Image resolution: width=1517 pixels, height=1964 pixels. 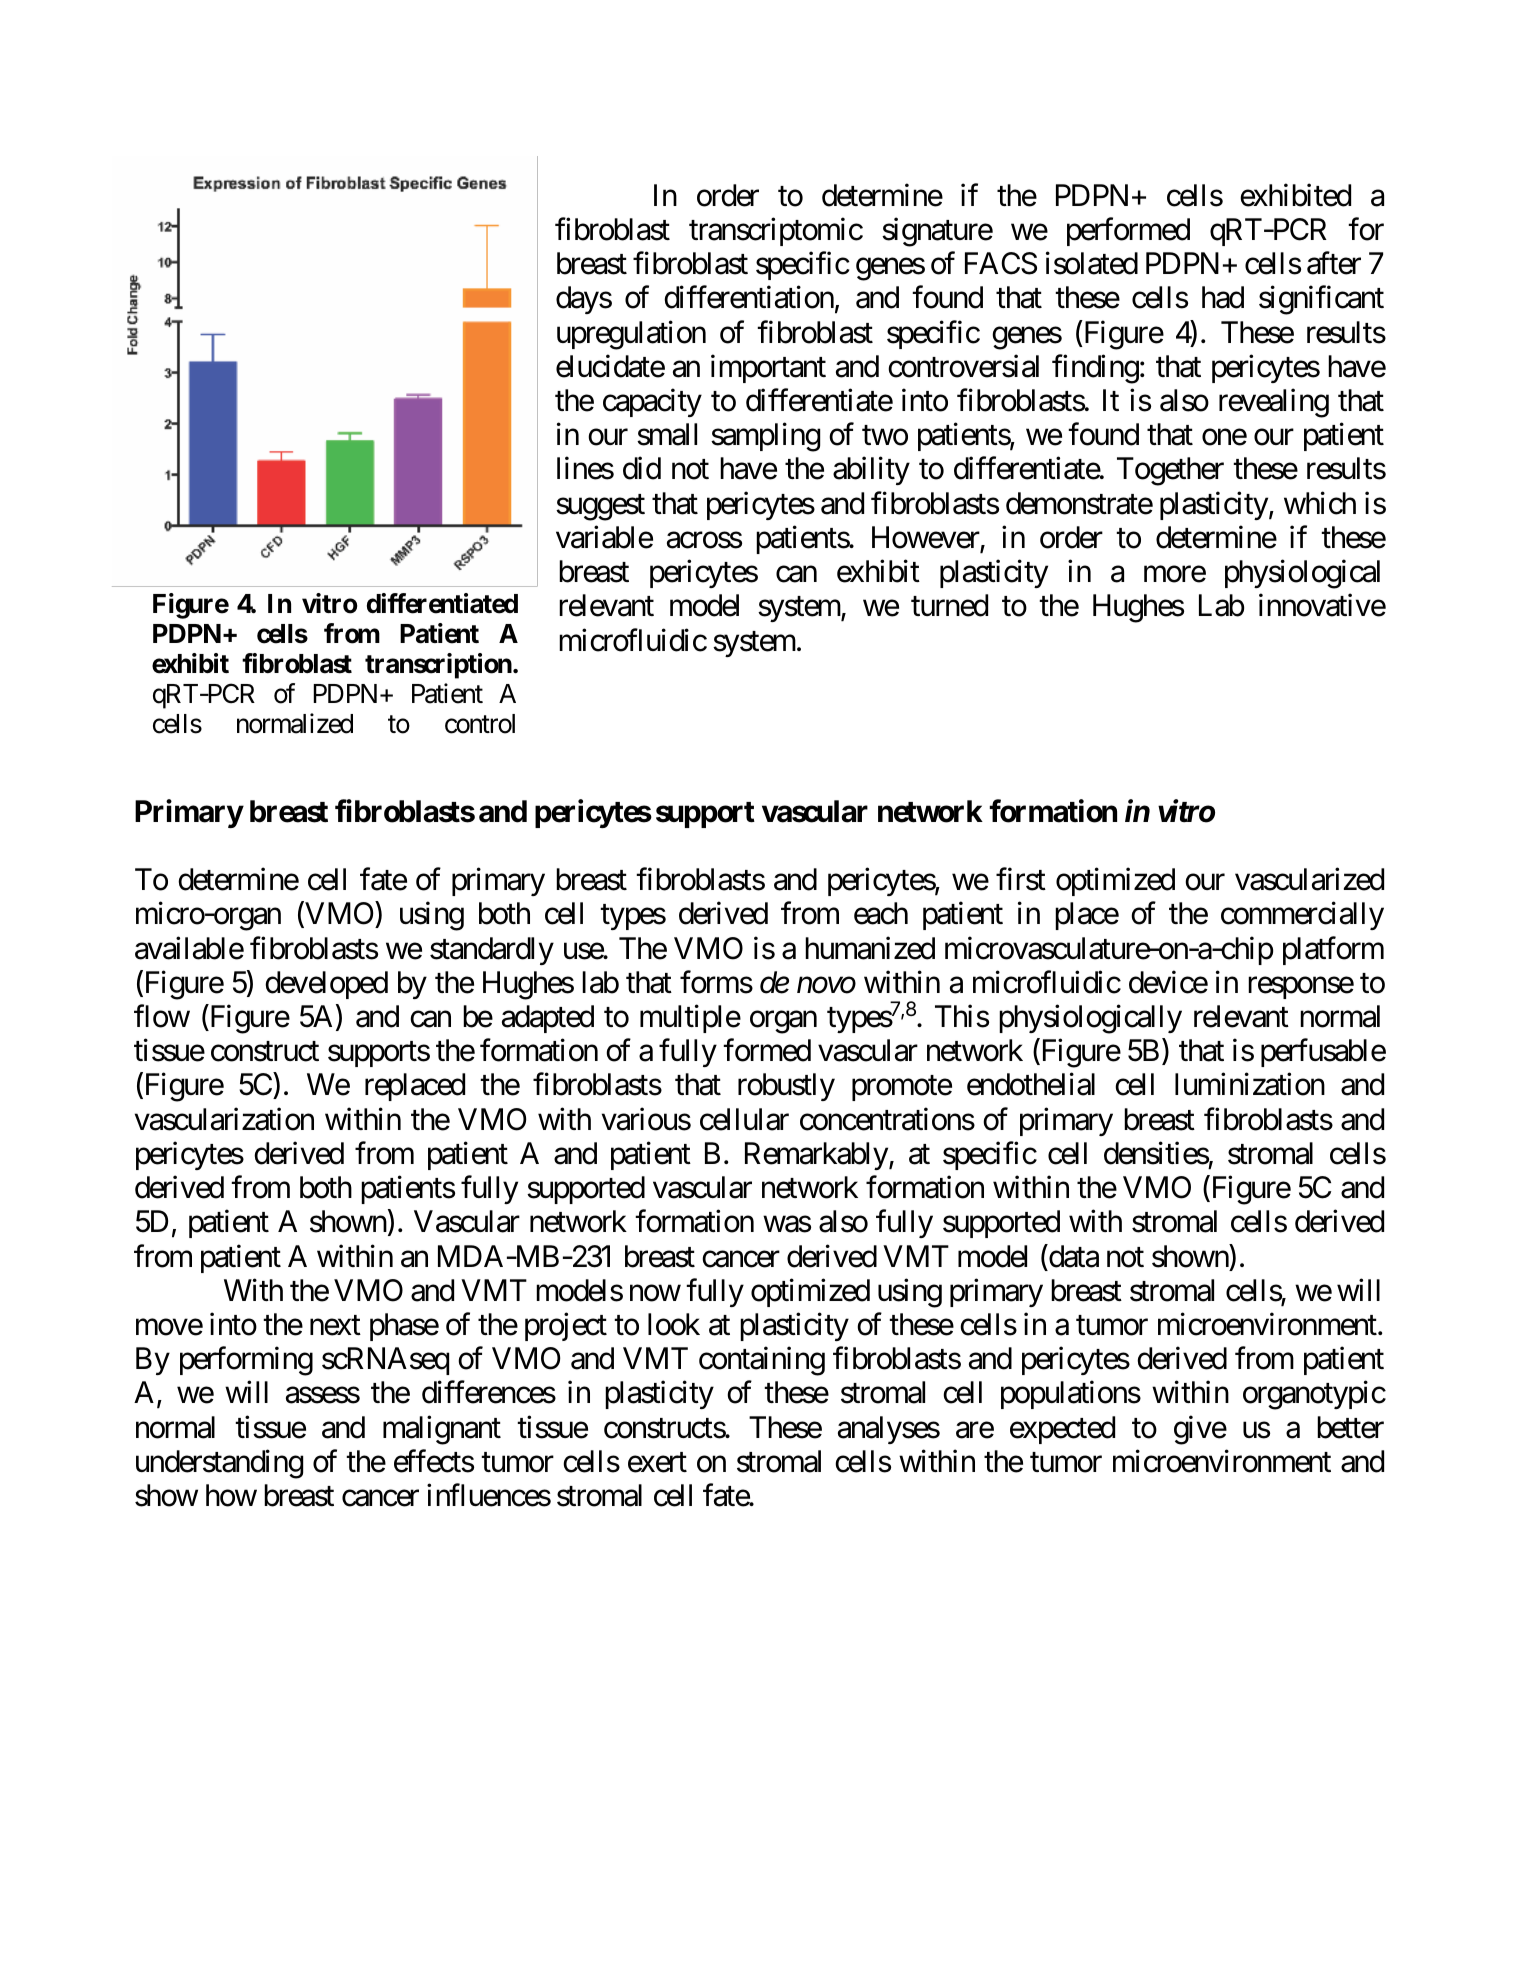 What do you see at coordinates (749, 297) in the image?
I see `differentiation` at bounding box center [749, 297].
